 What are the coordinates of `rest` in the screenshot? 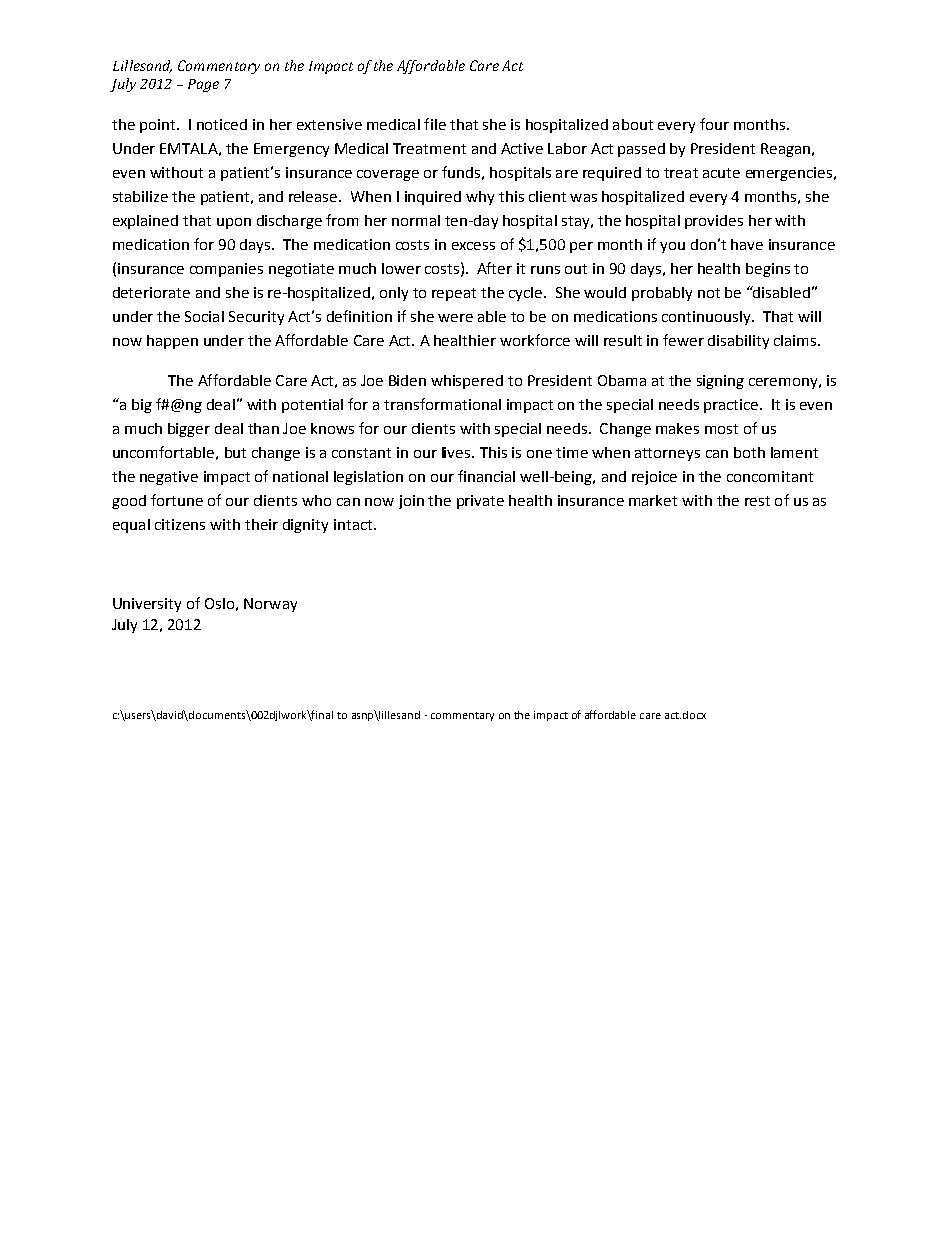 It's located at (757, 501).
